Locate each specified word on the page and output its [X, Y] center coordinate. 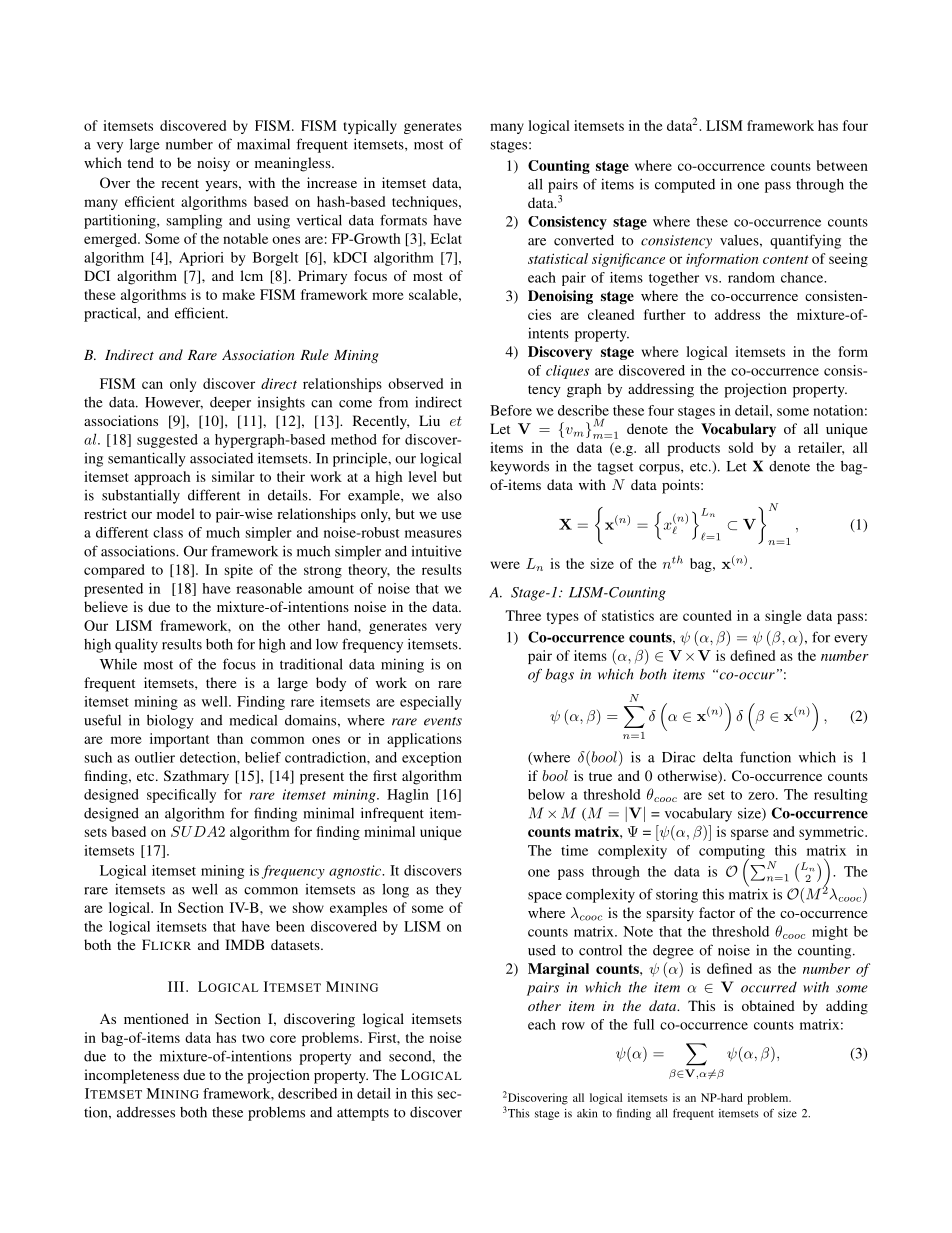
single [783, 617]
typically [370, 127]
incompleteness [131, 1076]
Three [523, 615]
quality [136, 645]
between [842, 165]
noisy [213, 164]
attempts [363, 1114]
